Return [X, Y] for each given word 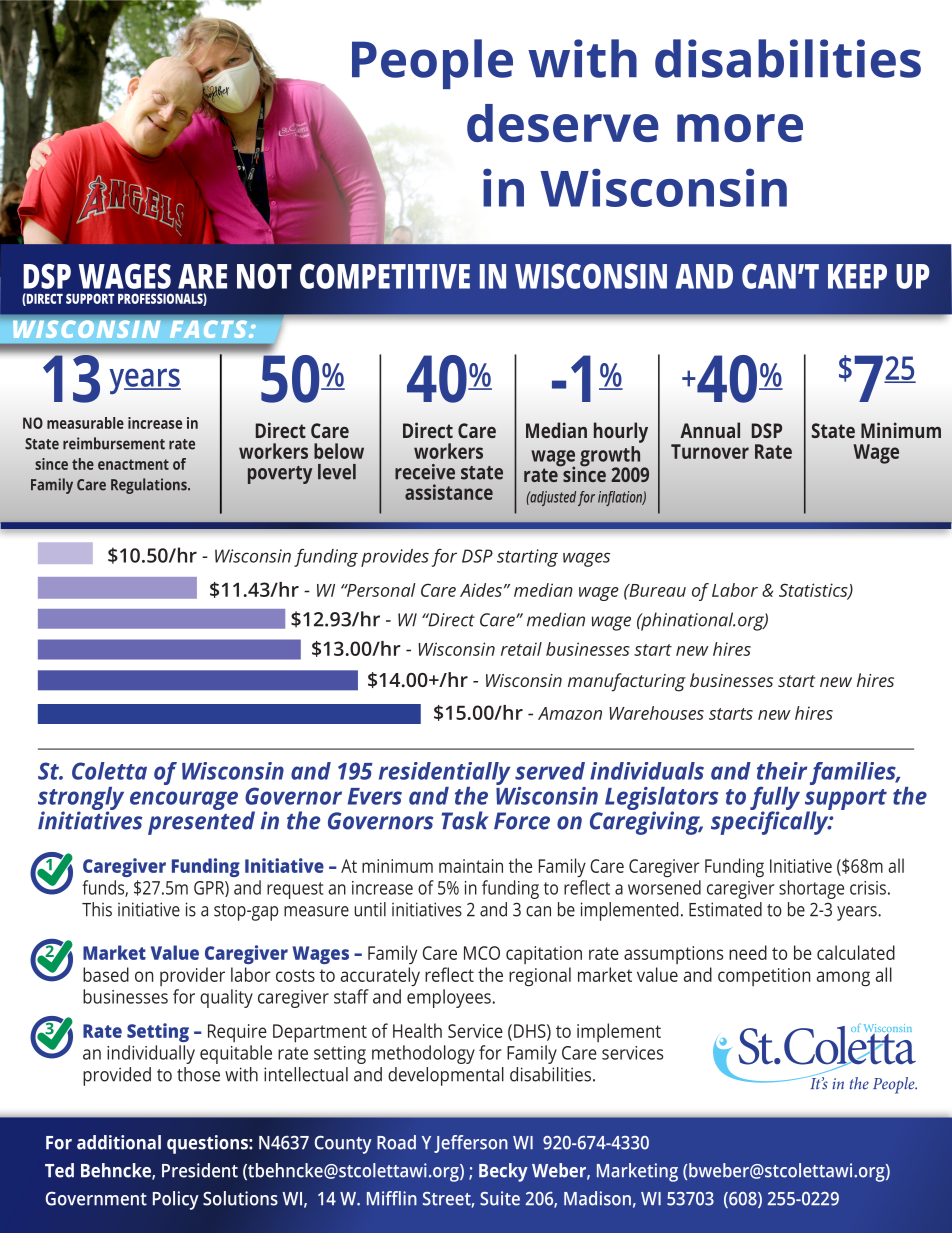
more [740, 128]
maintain [471, 866]
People [432, 64]
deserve [563, 123]
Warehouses [656, 713]
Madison [597, 1198]
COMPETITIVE [385, 276]
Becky [503, 1172]
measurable [85, 423]
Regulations [150, 486]
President [200, 1170]
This [97, 909]
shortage [811, 889]
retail [521, 649]
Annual [710, 430]
